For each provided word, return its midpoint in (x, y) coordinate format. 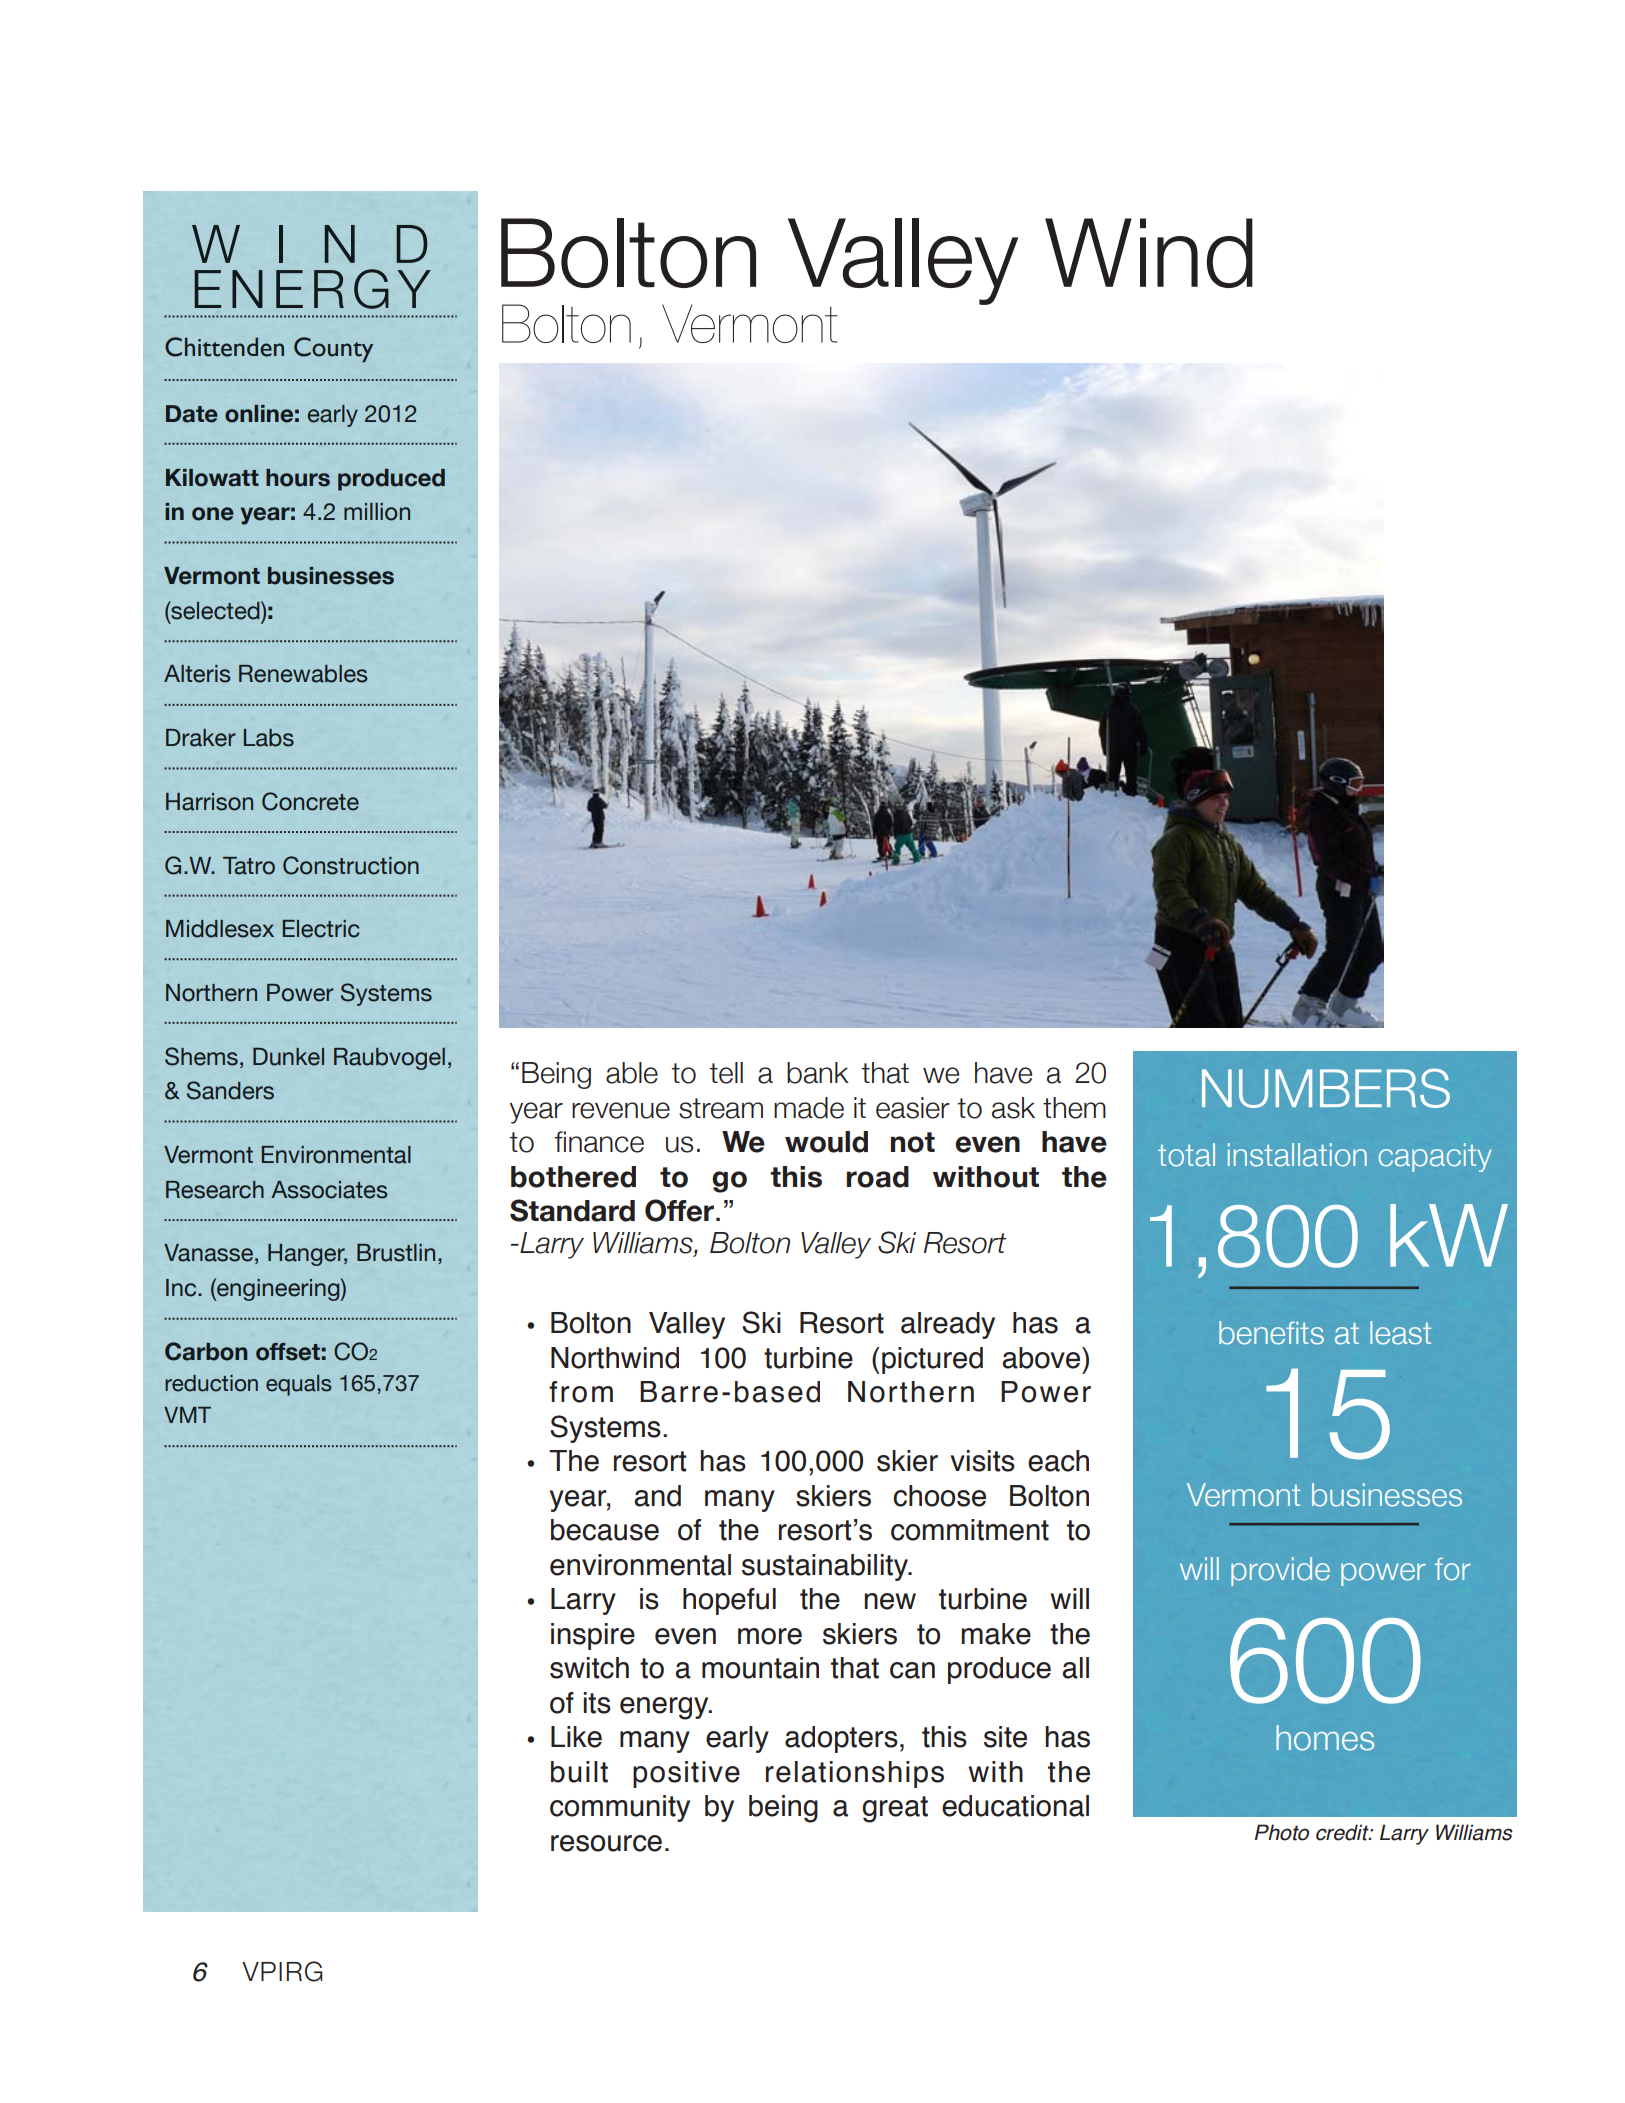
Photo (1282, 1832)
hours (298, 478)
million (377, 512)
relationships (855, 1774)
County (333, 350)
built (579, 1772)
